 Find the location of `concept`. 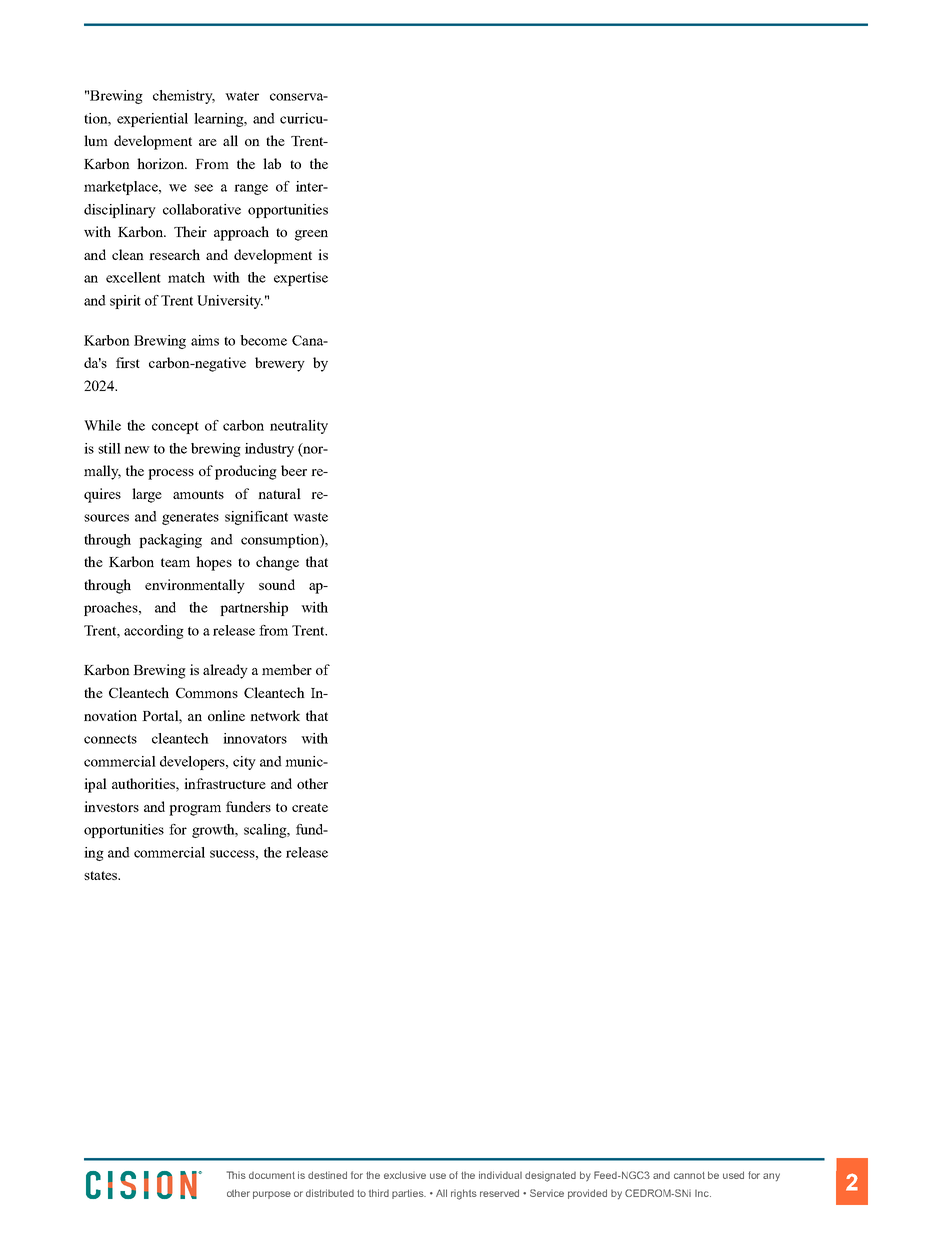

concept is located at coordinates (175, 428).
